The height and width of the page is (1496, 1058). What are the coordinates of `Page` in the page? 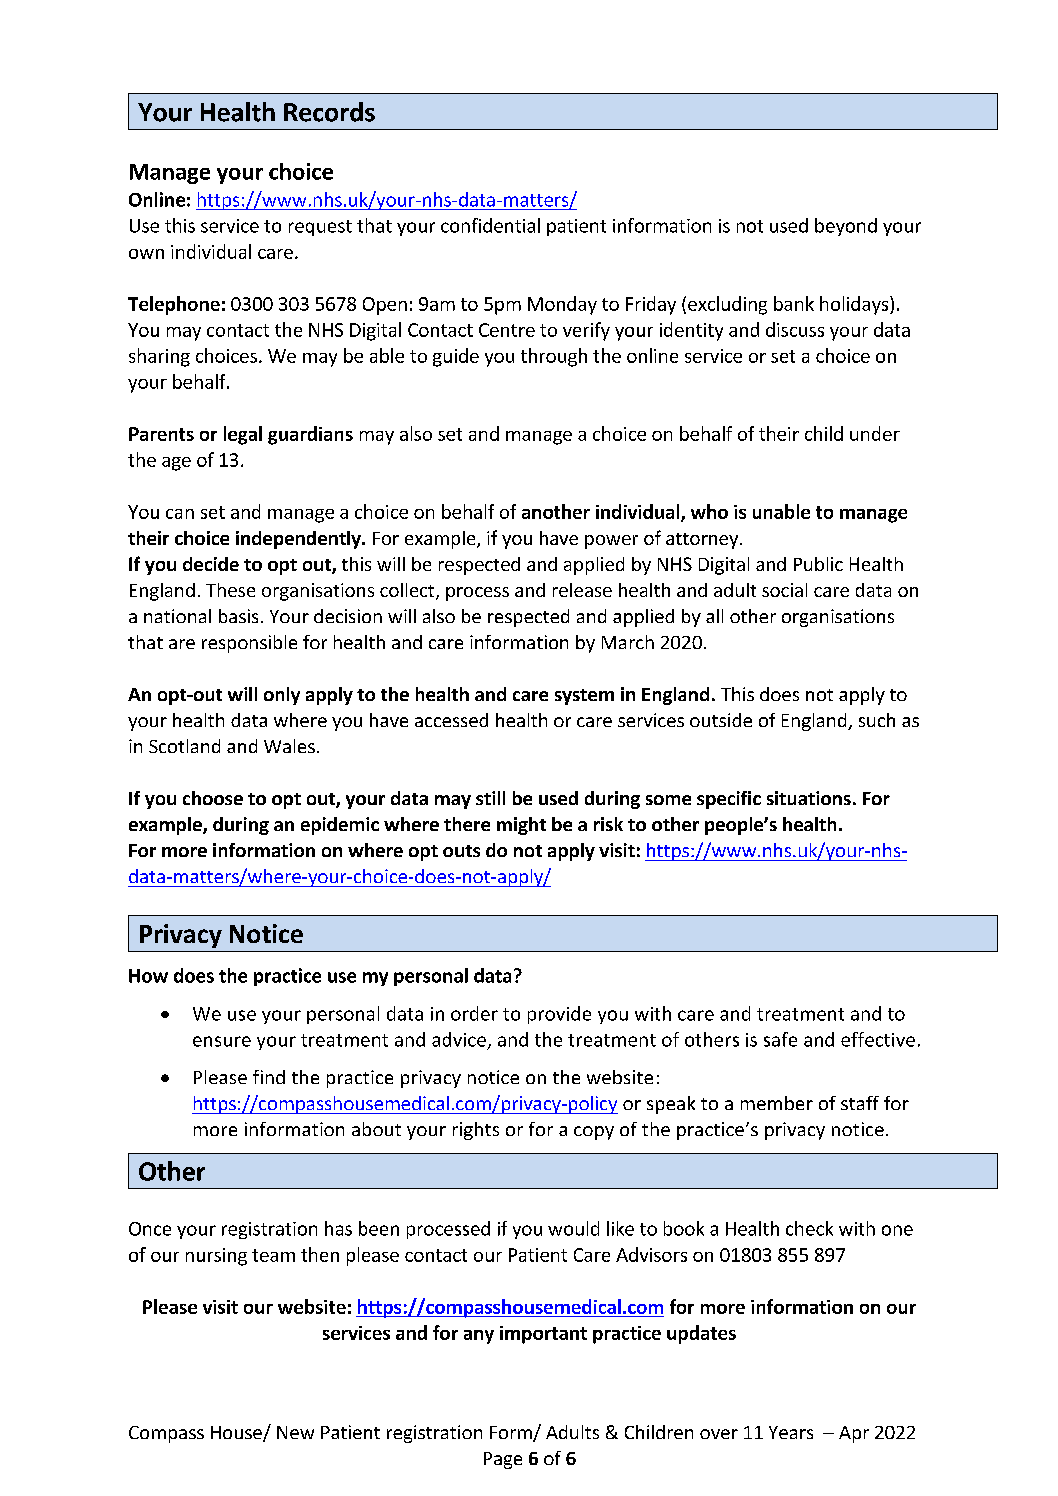 It's located at (503, 1460).
